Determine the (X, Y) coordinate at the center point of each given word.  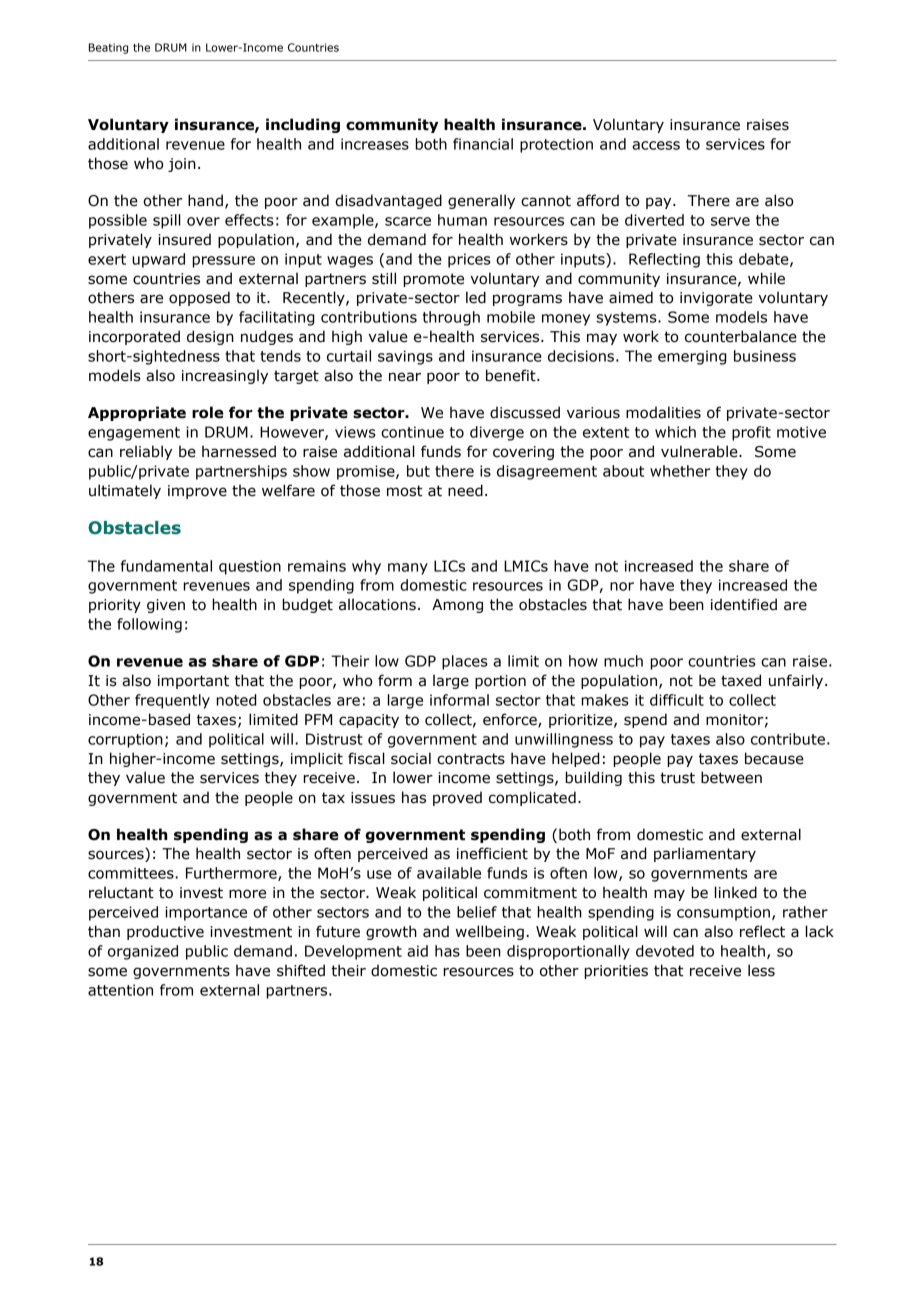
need (465, 490)
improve (197, 492)
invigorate (716, 299)
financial (483, 144)
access (656, 145)
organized (143, 952)
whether (680, 471)
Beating (108, 48)
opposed (199, 298)
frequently (172, 701)
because (774, 758)
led (476, 297)
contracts (471, 759)
